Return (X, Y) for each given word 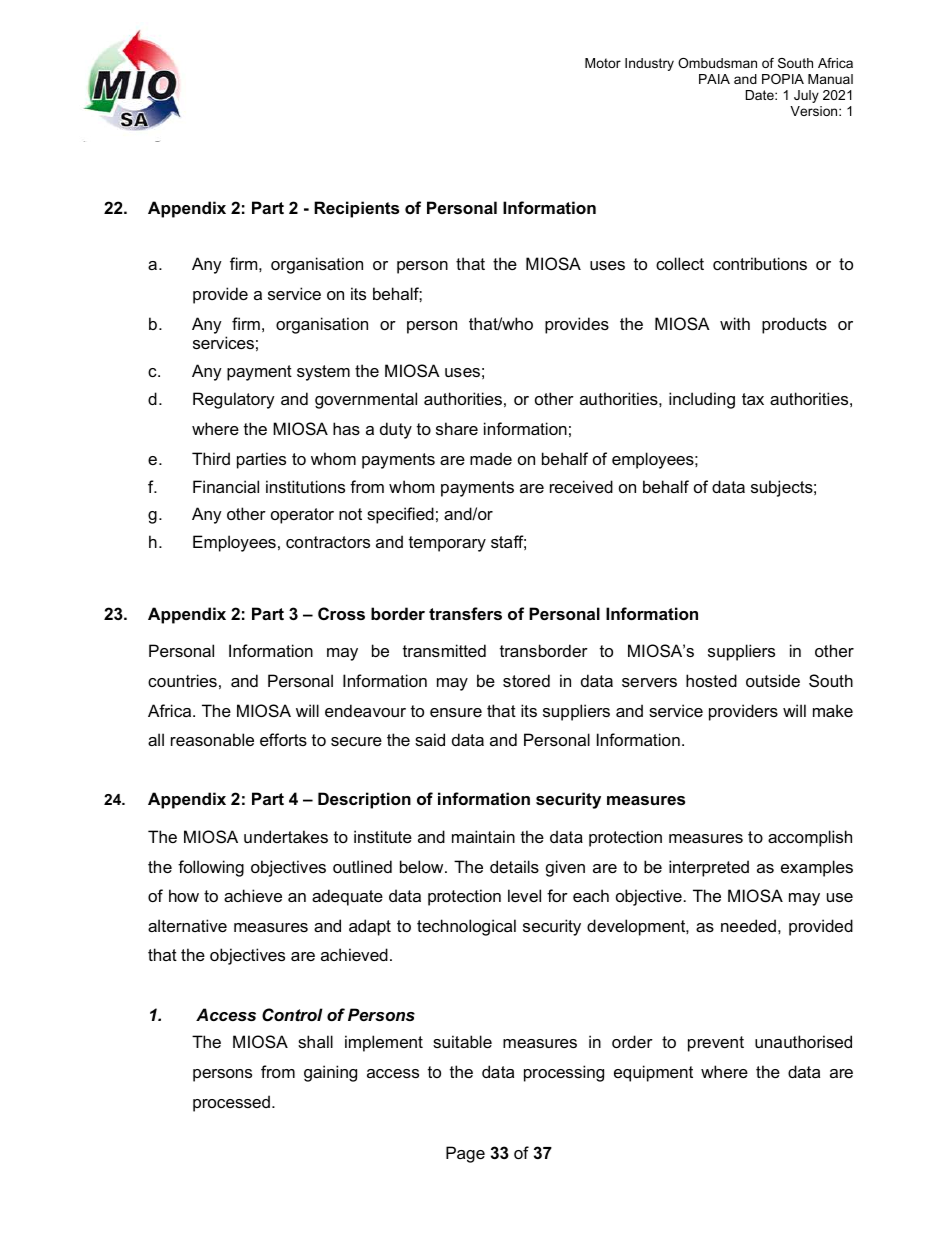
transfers (465, 613)
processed (231, 1103)
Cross (341, 613)
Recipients (356, 209)
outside (773, 680)
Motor (603, 63)
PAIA (714, 79)
